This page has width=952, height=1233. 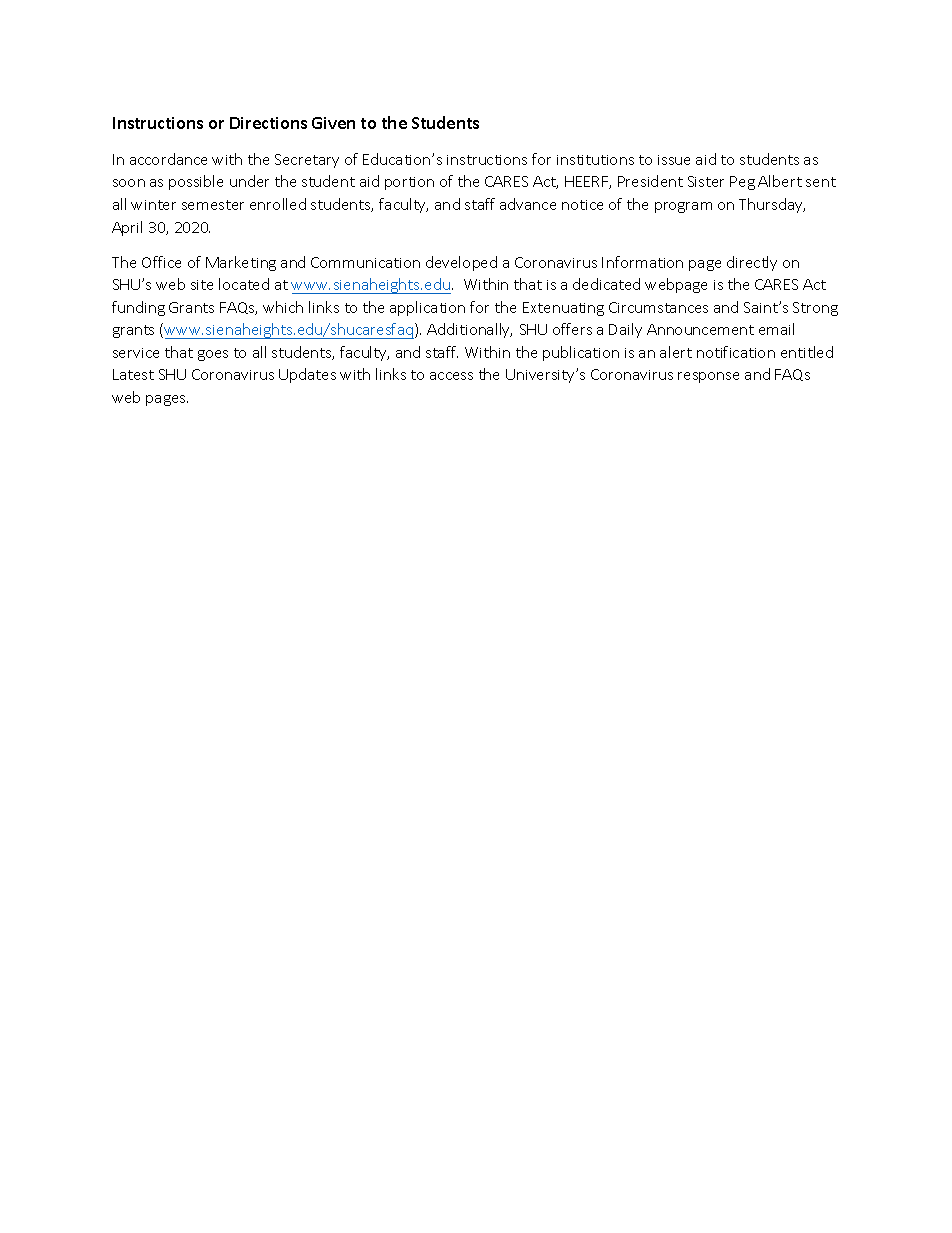 I want to click on directly, so click(x=752, y=263).
